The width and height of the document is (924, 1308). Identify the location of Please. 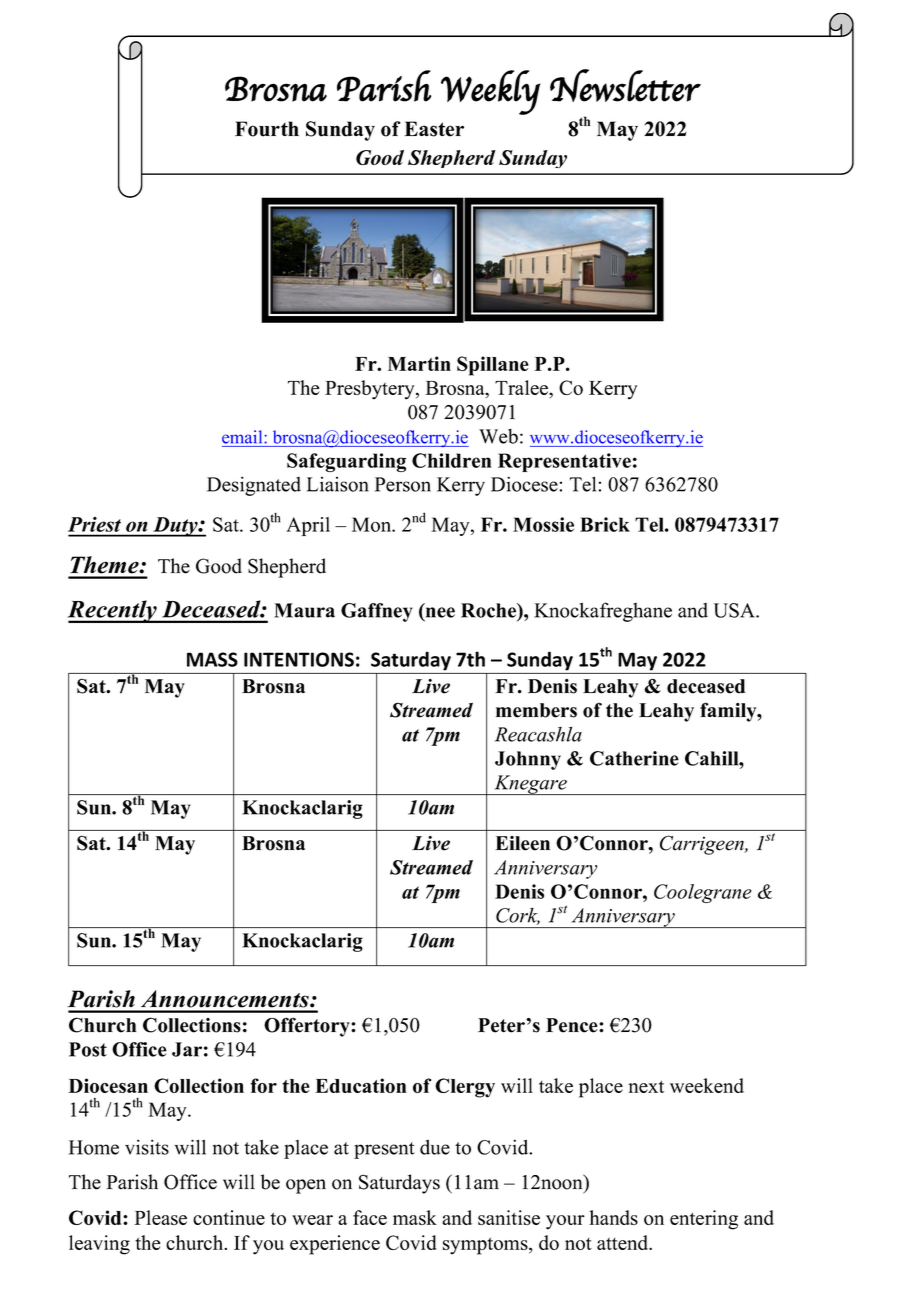
(160, 1217).
